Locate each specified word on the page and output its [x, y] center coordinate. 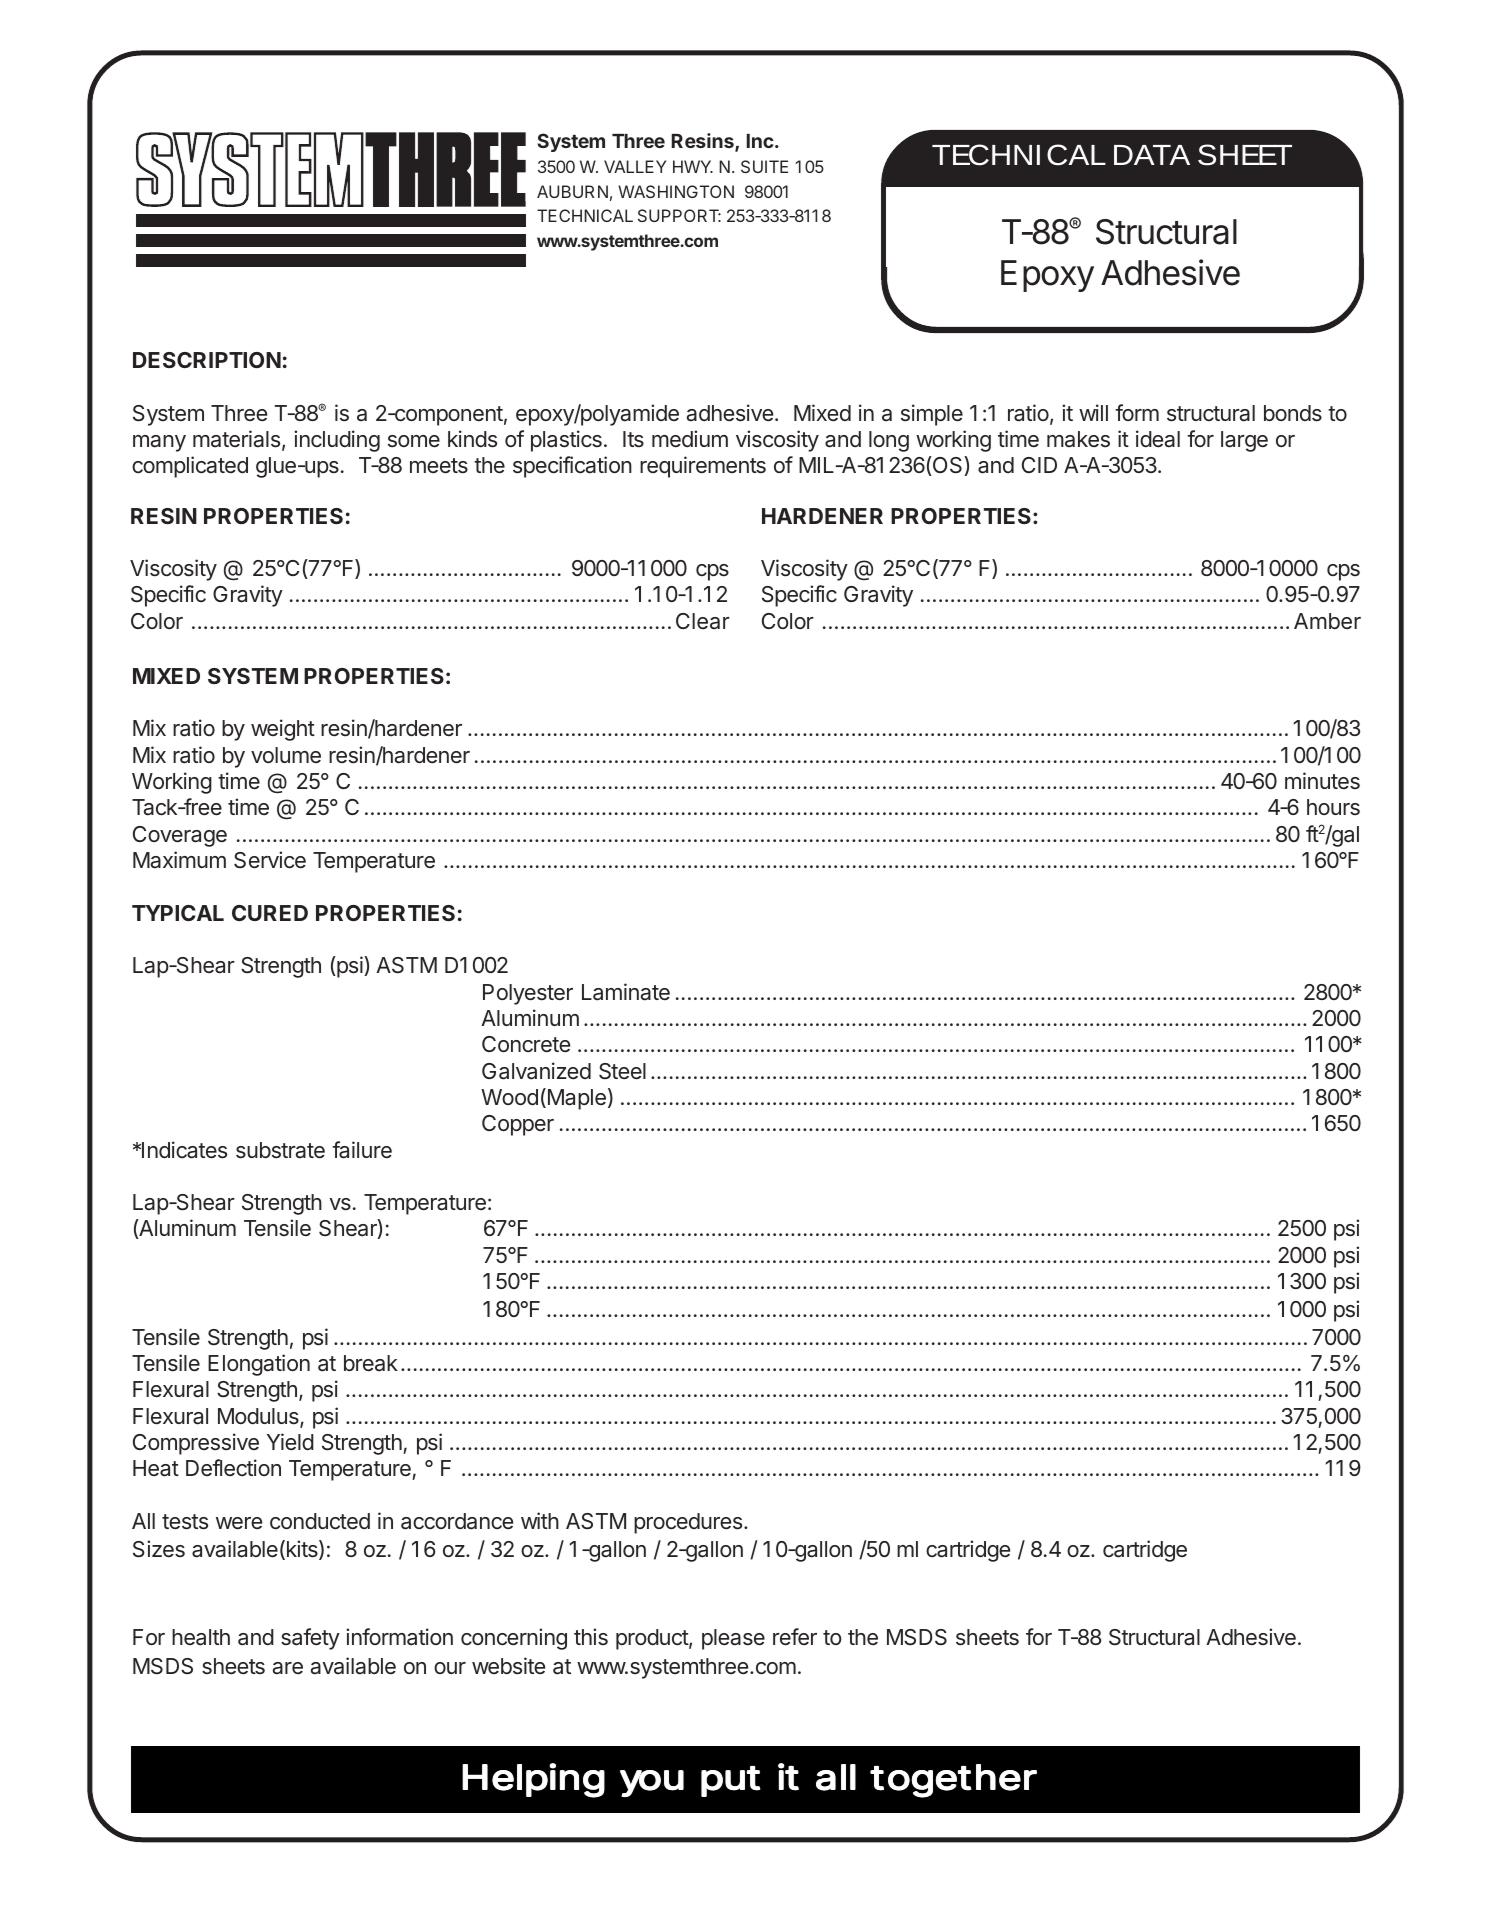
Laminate [626, 992]
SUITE [764, 166]
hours [1333, 807]
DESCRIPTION [207, 360]
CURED [270, 913]
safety [310, 1639]
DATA [1152, 155]
